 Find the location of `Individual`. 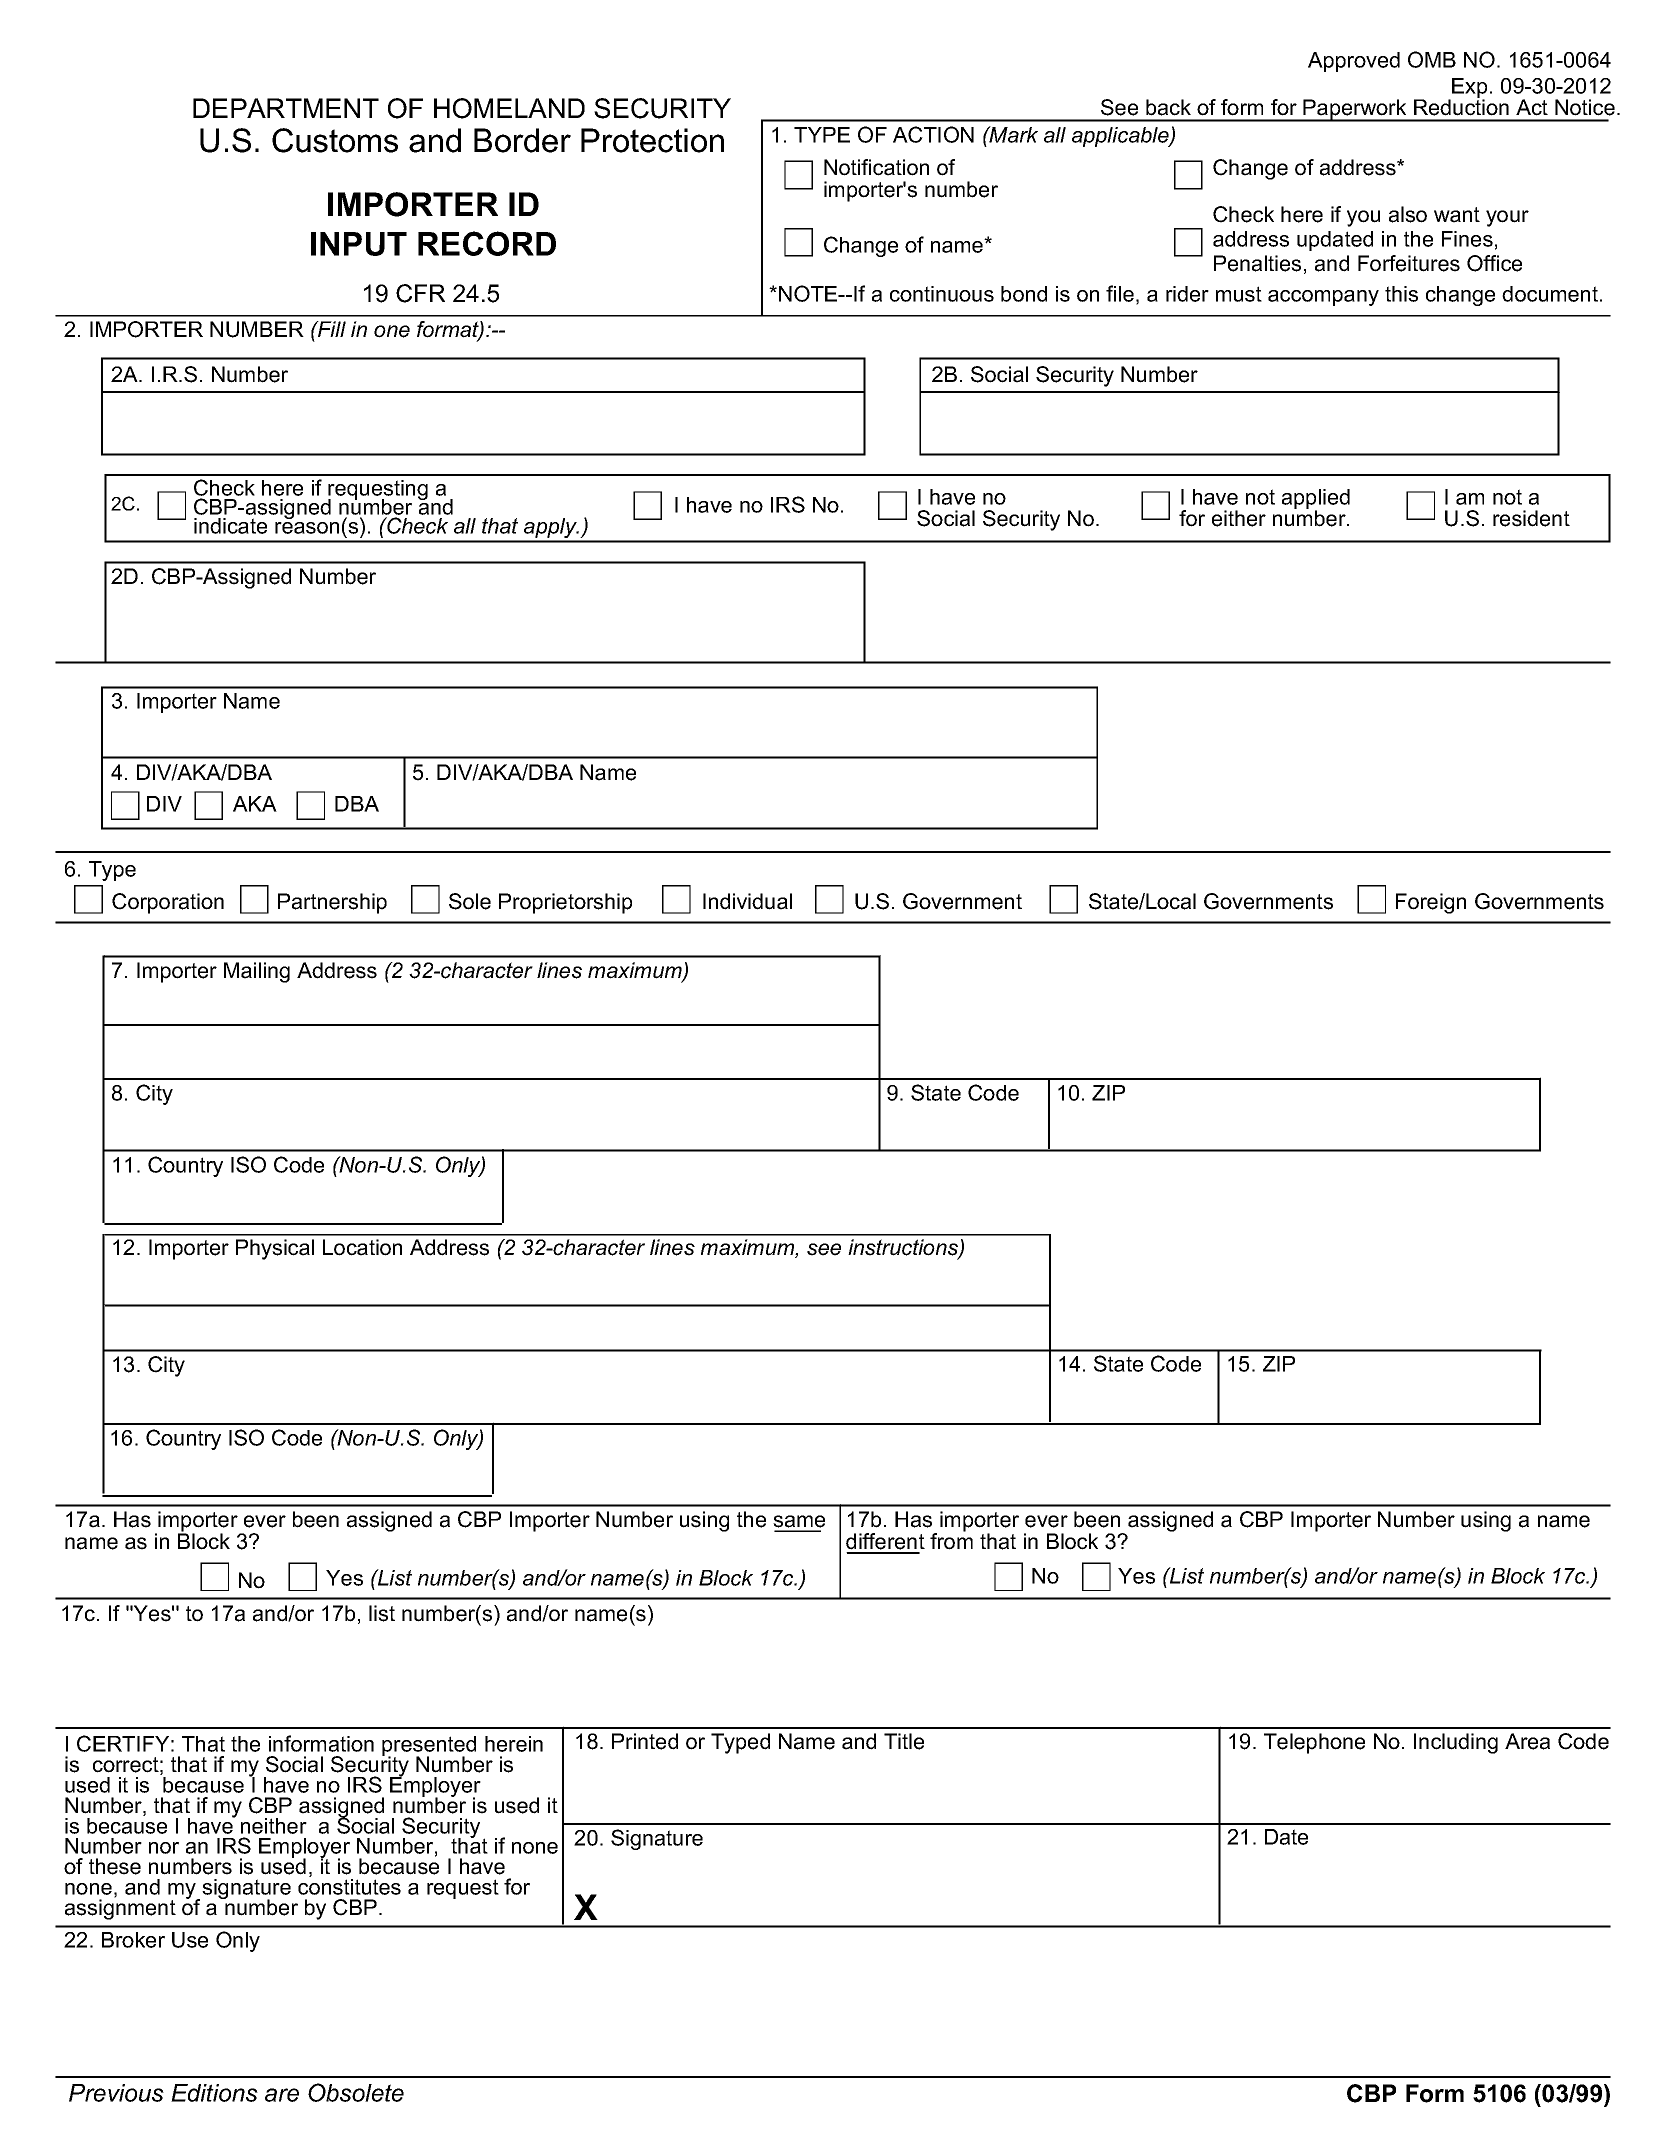

Individual is located at coordinates (747, 901).
